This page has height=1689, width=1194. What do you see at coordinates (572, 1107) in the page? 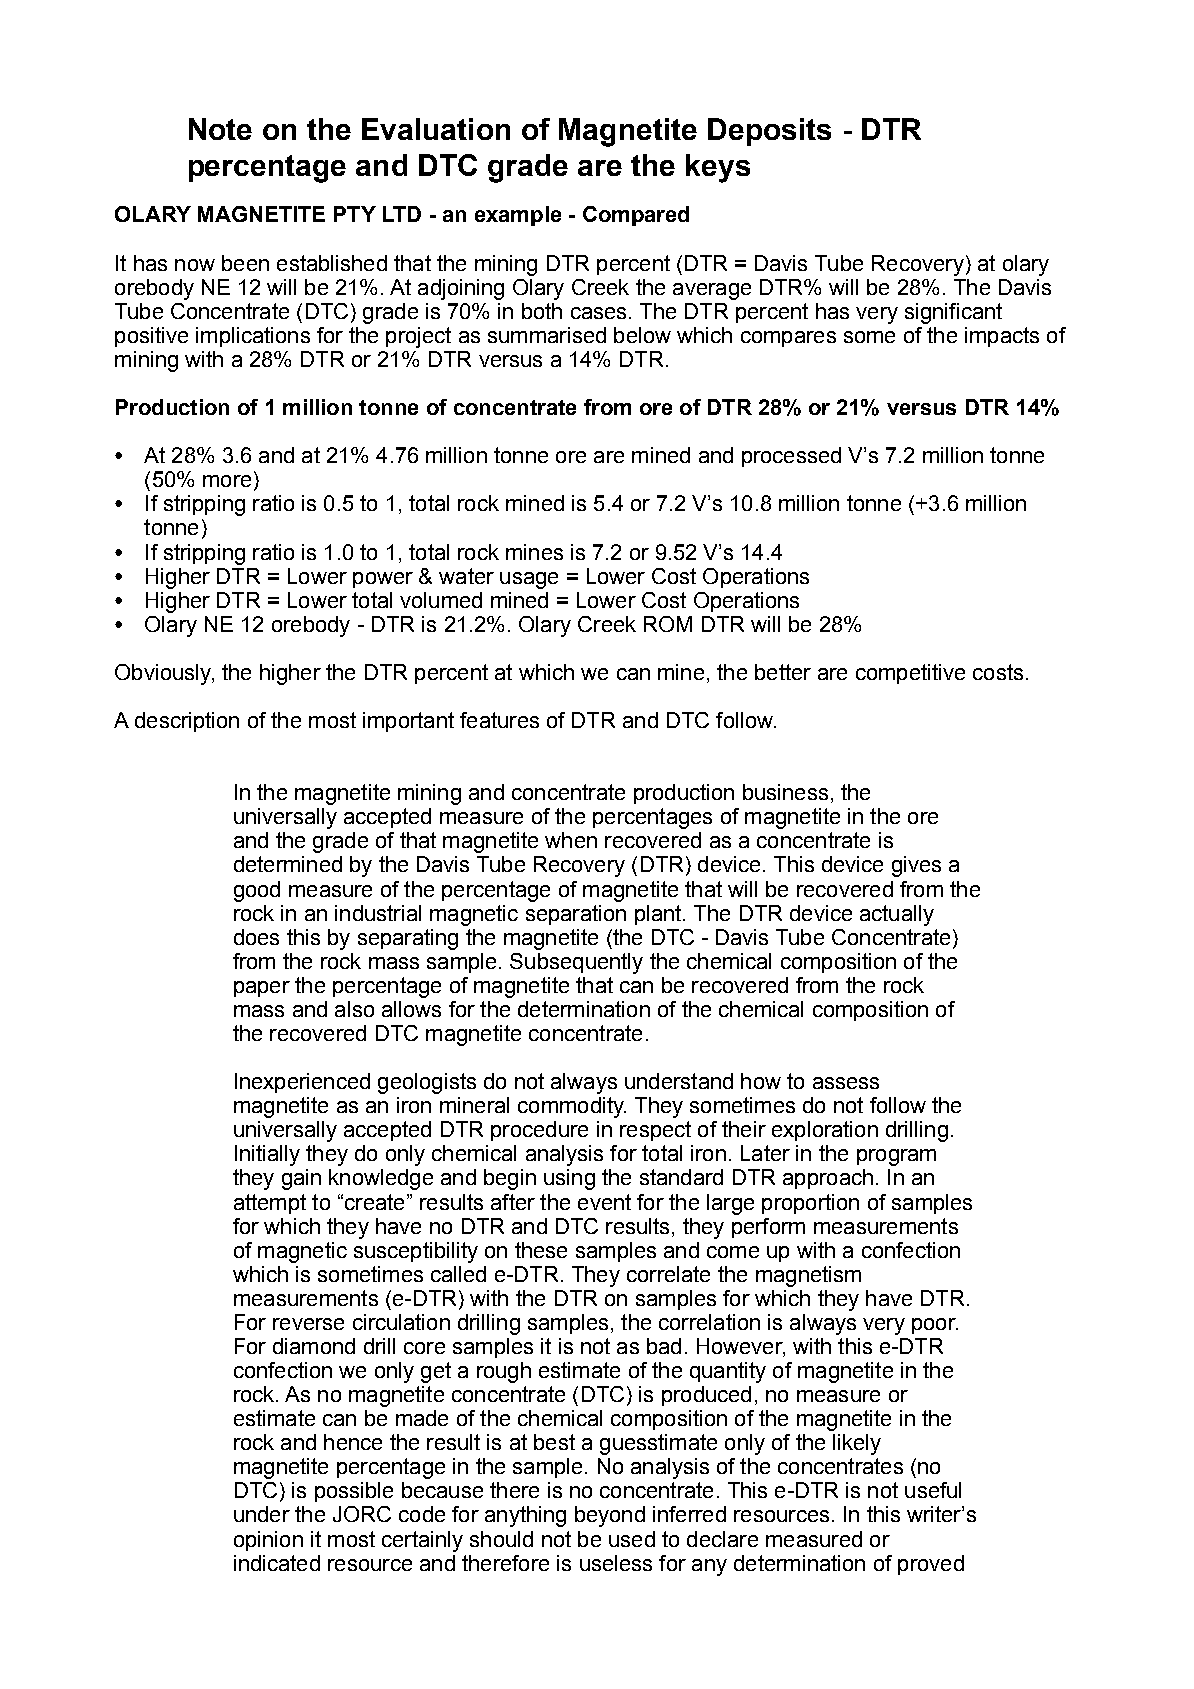
I see `commodity` at bounding box center [572, 1107].
